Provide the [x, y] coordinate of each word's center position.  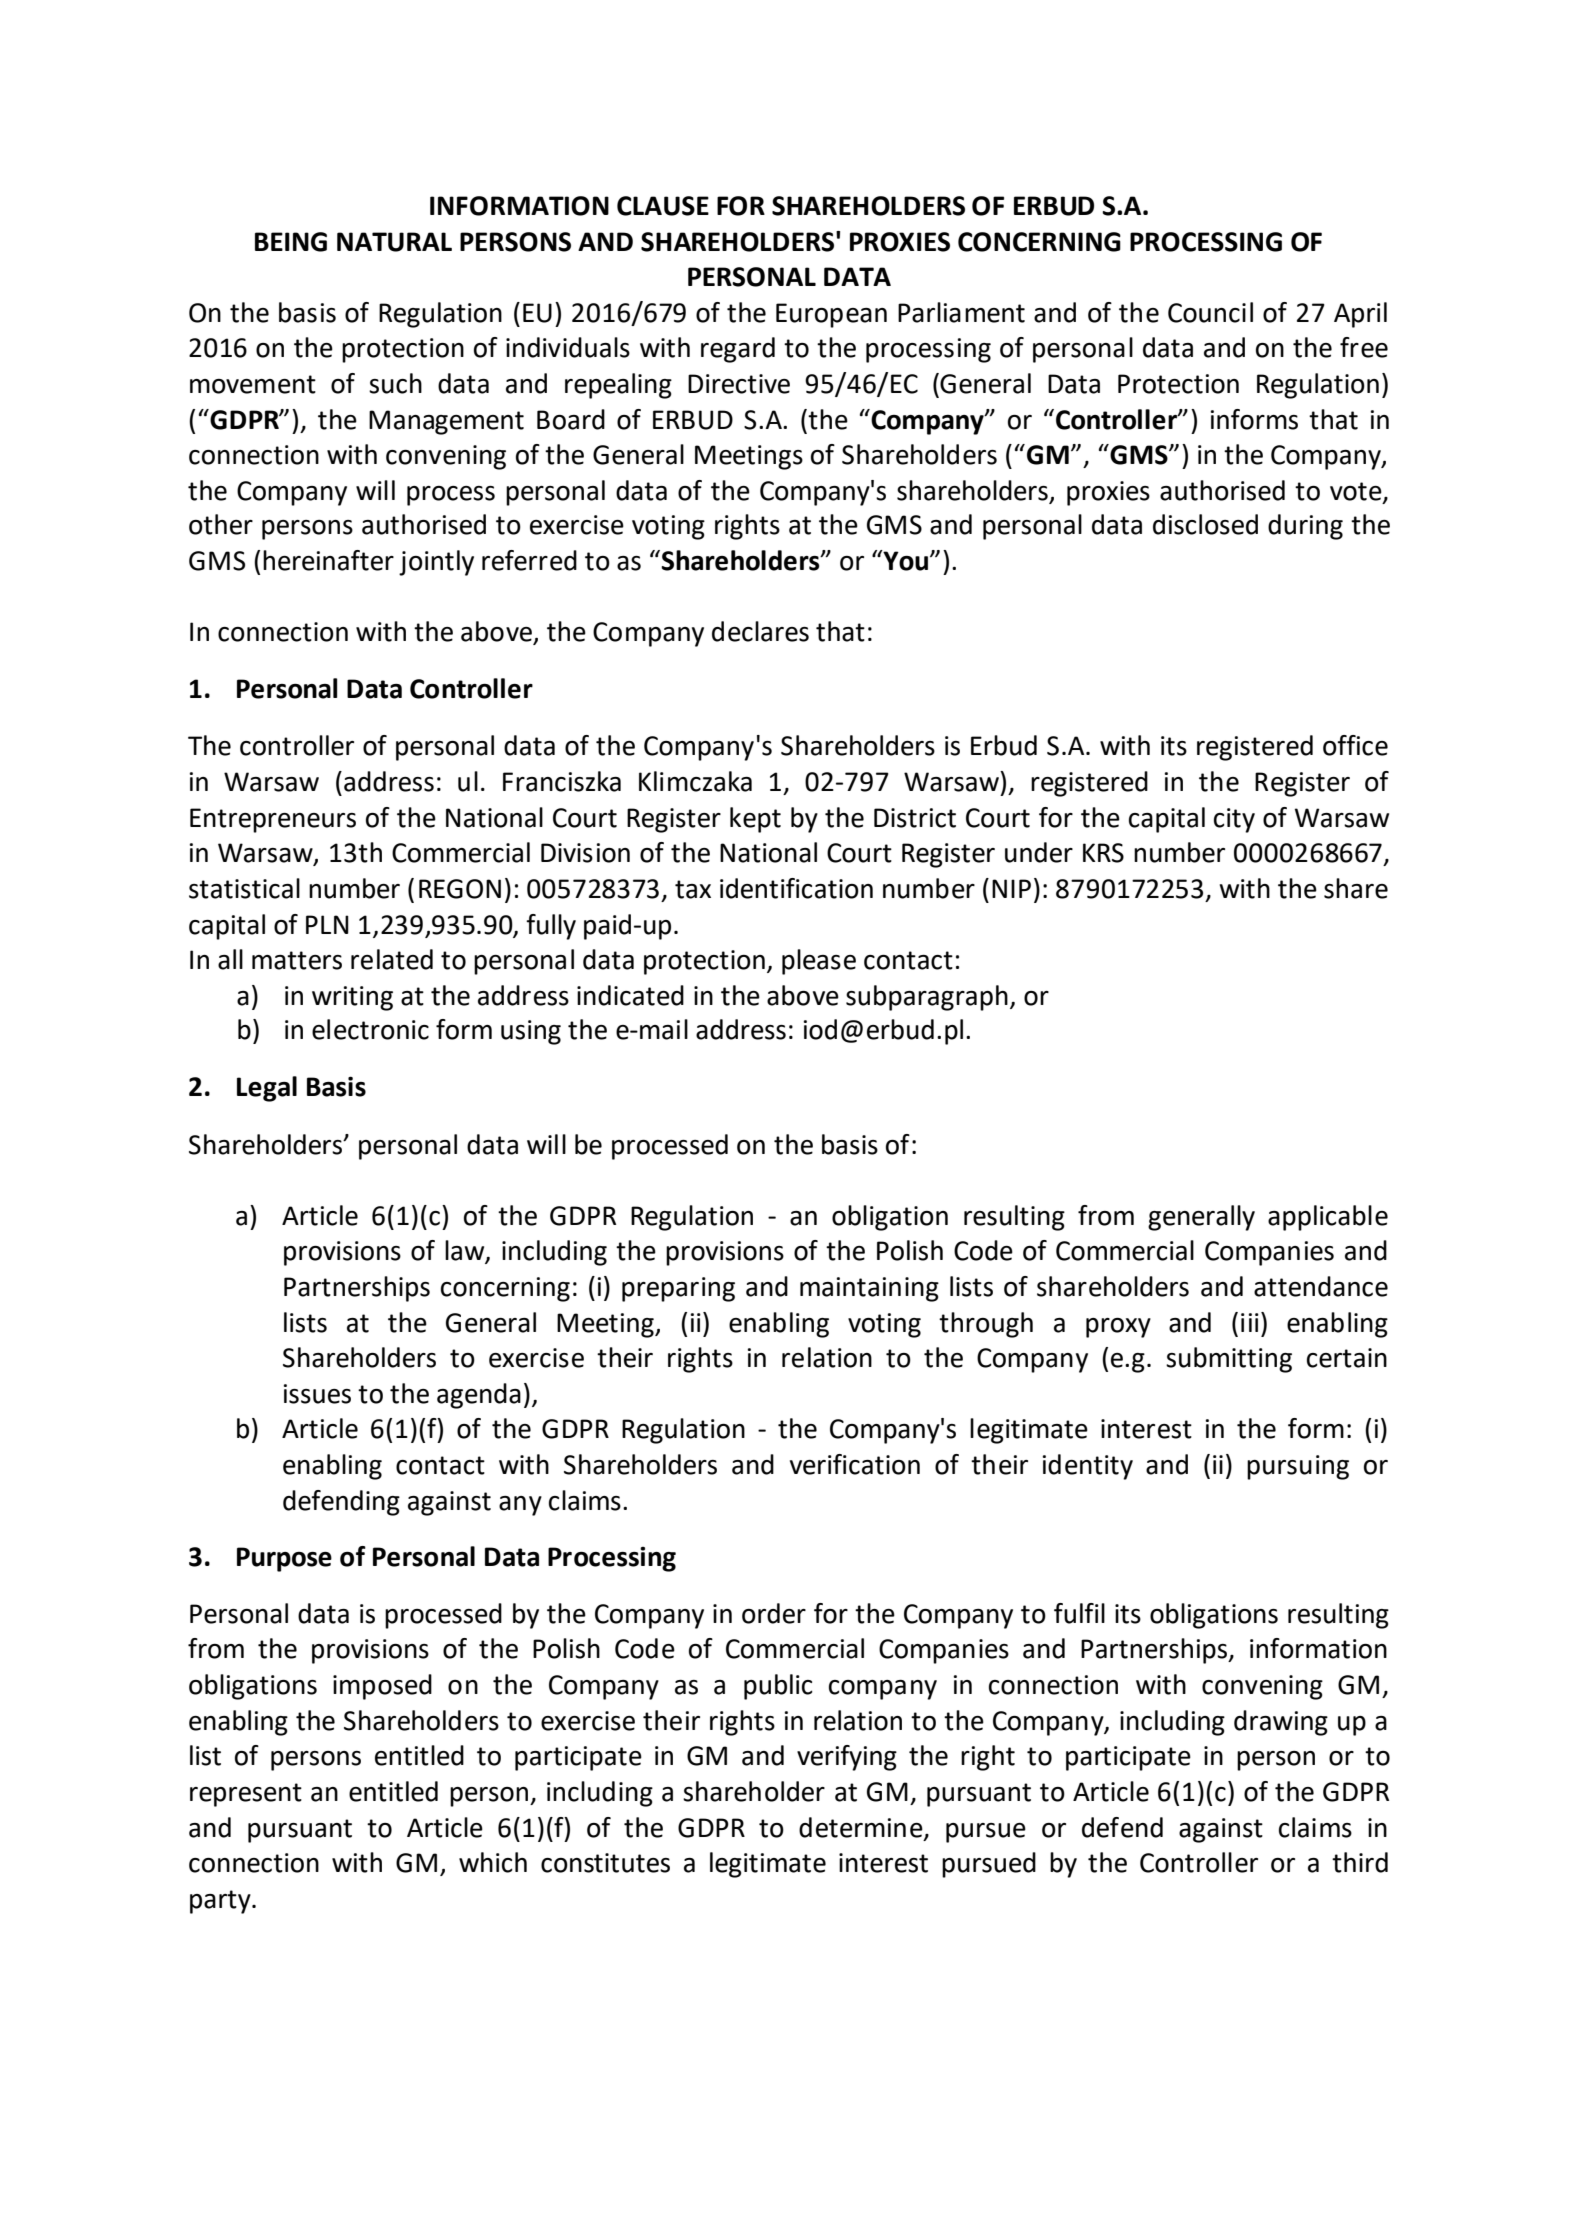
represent [246, 1795]
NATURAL [394, 242]
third [1360, 1862]
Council [1210, 312]
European [831, 315]
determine [862, 1828]
